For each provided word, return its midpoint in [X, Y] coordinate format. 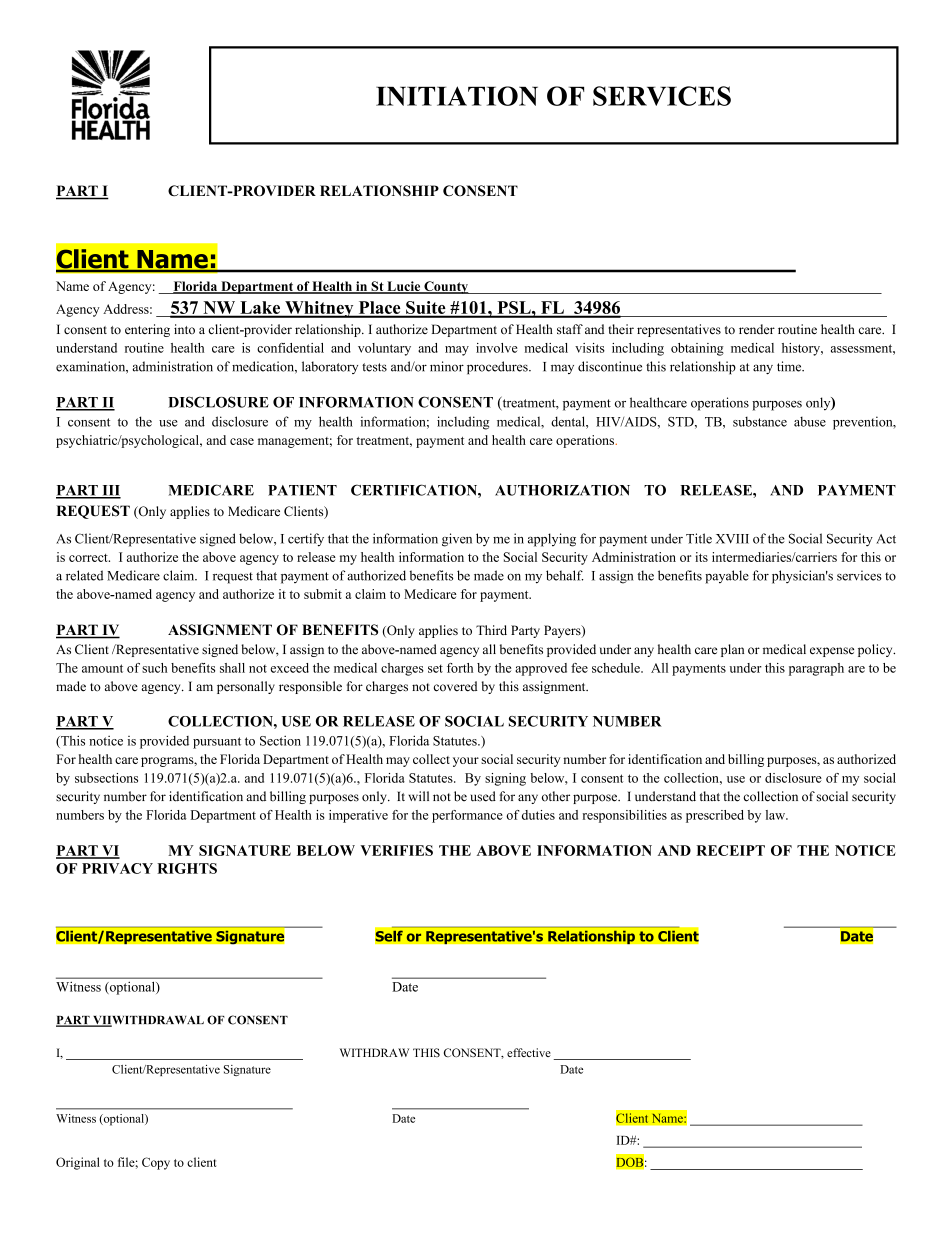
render [757, 329]
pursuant [217, 743]
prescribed [715, 816]
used [483, 796]
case [242, 441]
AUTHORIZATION [562, 490]
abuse [810, 421]
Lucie [404, 287]
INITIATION [457, 96]
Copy [156, 1163]
